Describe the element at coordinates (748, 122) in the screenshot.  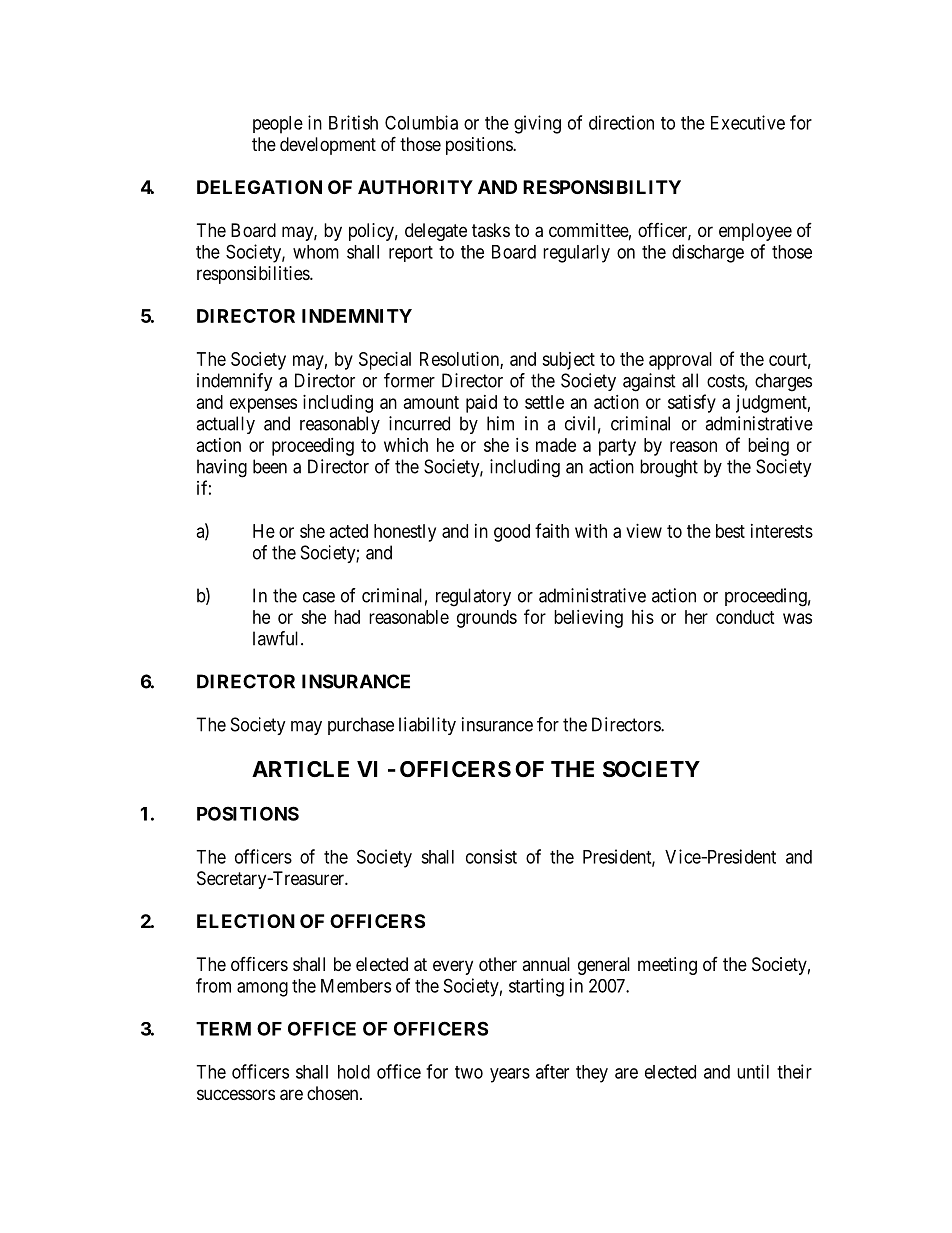
I see `Executive` at that location.
